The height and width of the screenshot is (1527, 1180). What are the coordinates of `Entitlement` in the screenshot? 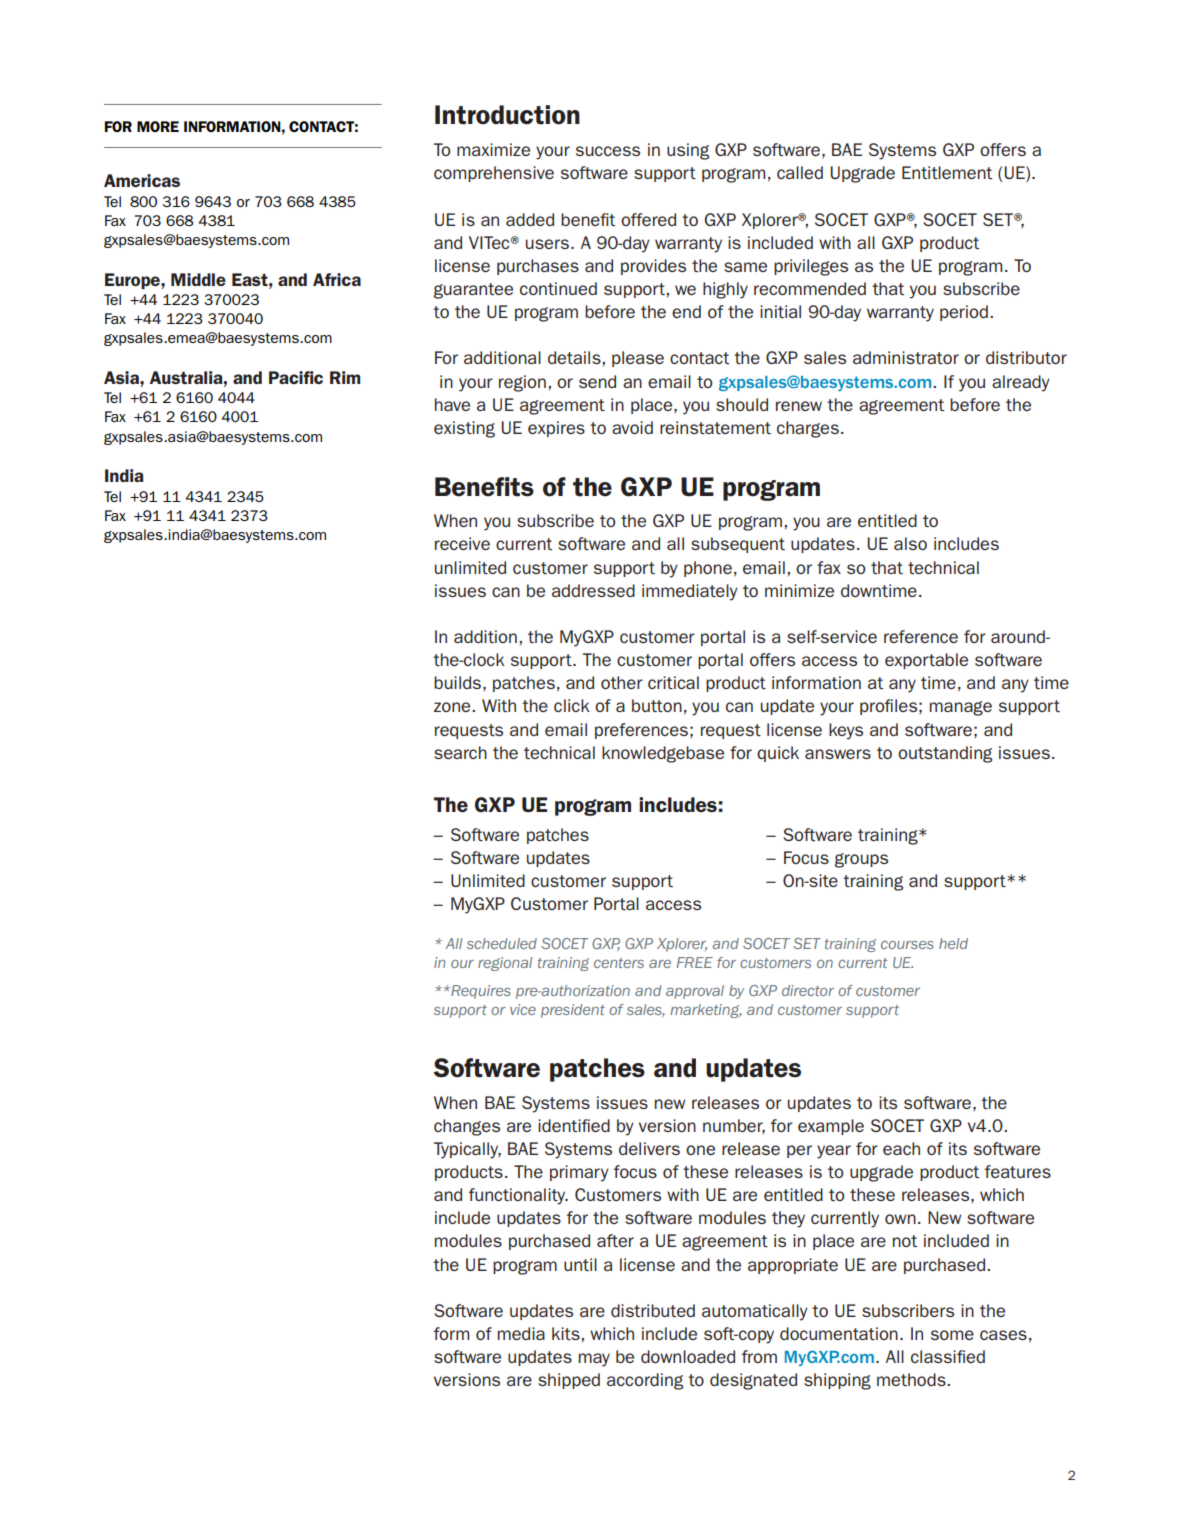 It's located at (947, 172).
